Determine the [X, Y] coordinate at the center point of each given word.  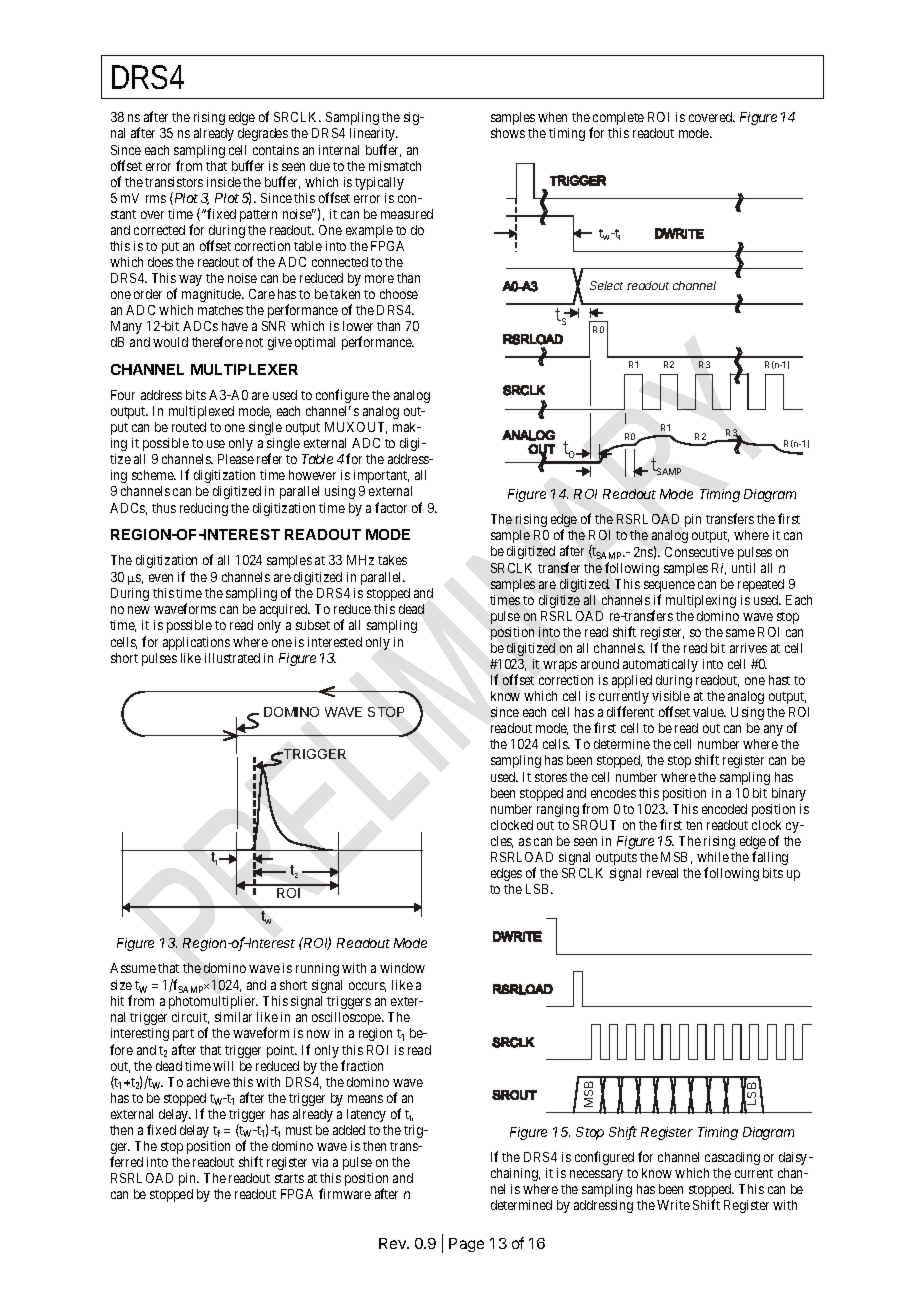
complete [618, 120]
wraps [560, 666]
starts [289, 1178]
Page [466, 1245]
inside [224, 182]
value [709, 712]
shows [508, 133]
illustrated [232, 658]
